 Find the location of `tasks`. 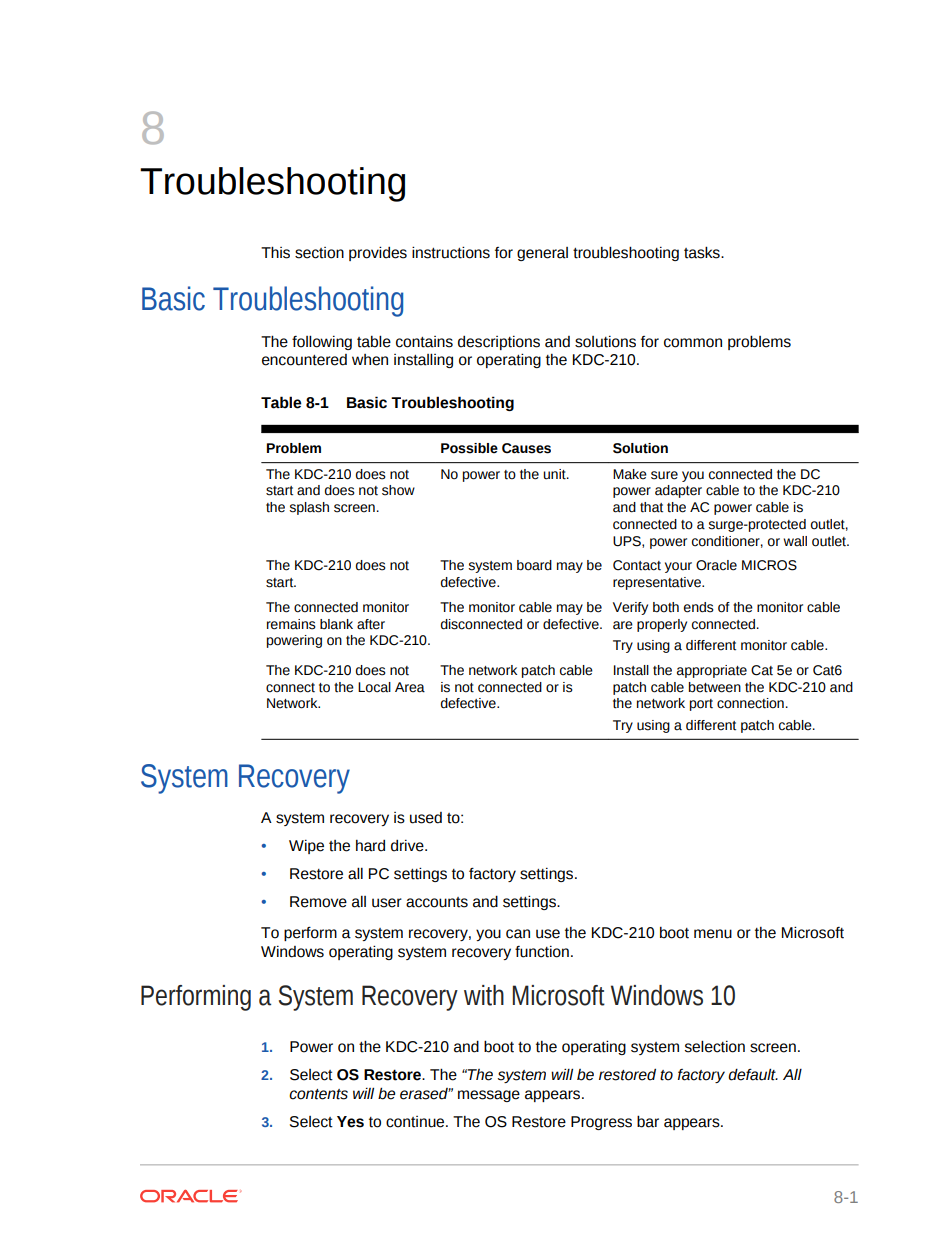

tasks is located at coordinates (703, 252).
